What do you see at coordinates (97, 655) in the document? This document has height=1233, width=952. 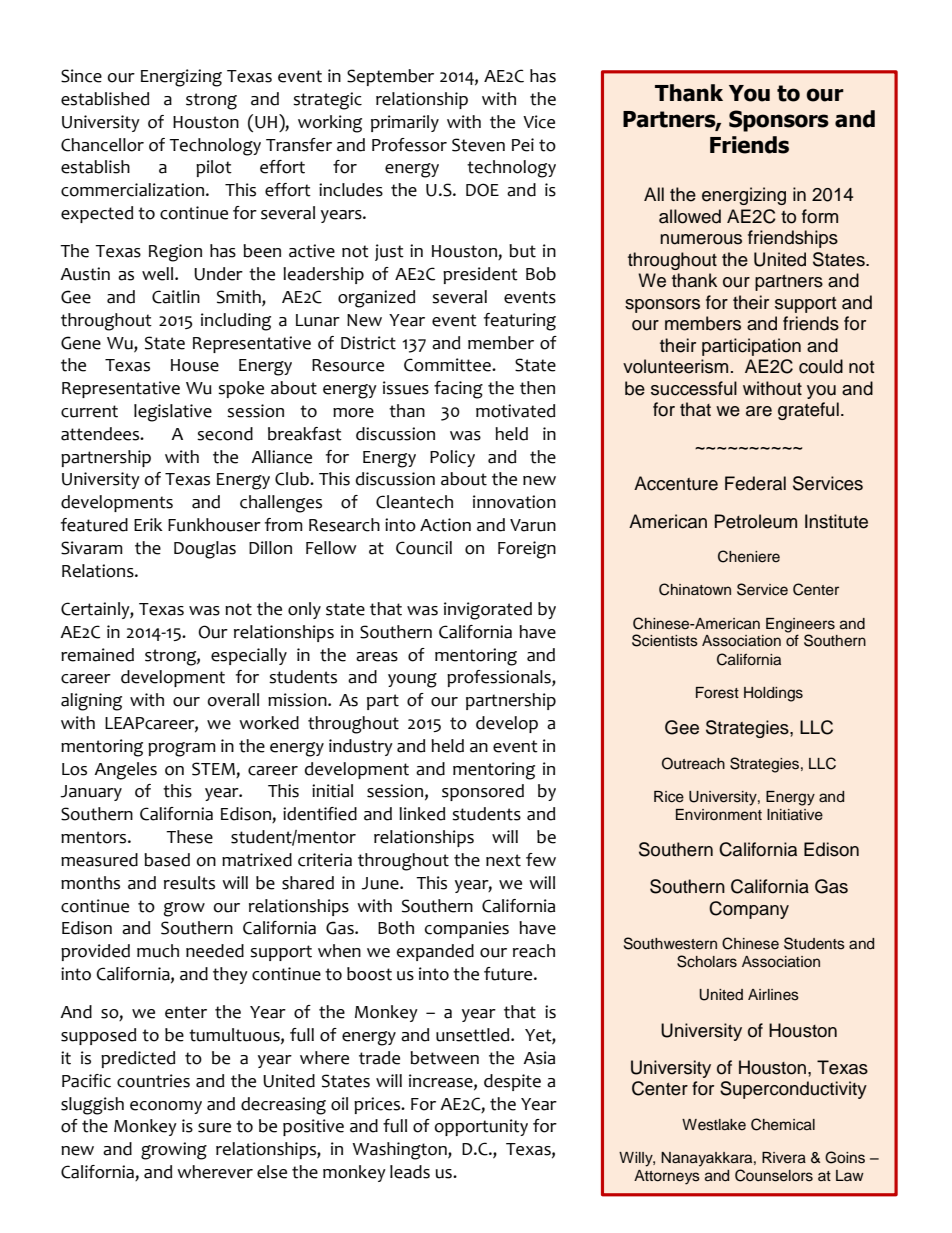 I see `remained` at bounding box center [97, 655].
